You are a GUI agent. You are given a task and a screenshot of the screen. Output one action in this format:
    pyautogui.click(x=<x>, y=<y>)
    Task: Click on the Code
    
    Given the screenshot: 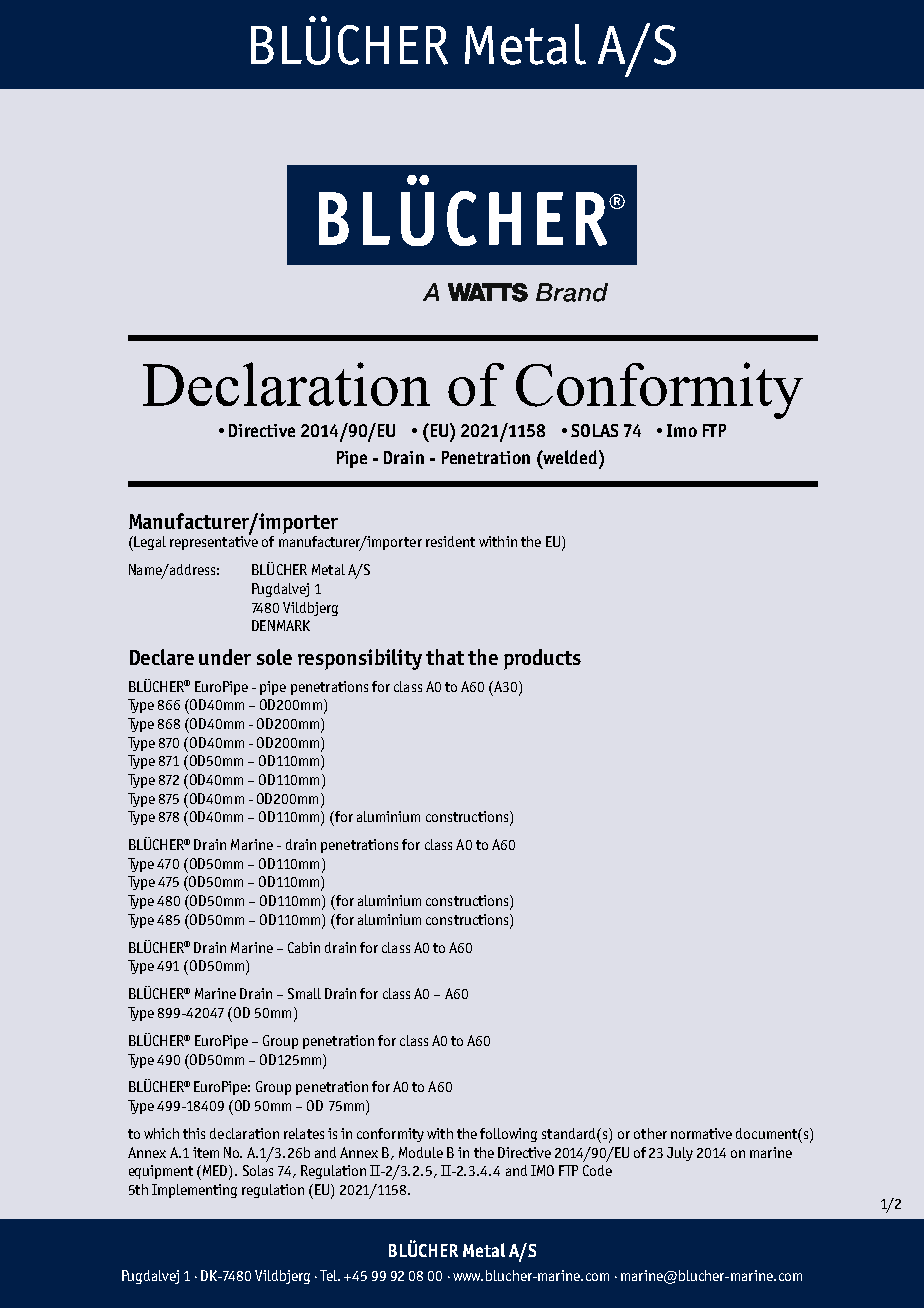 What is the action you would take?
    pyautogui.click(x=597, y=1170)
